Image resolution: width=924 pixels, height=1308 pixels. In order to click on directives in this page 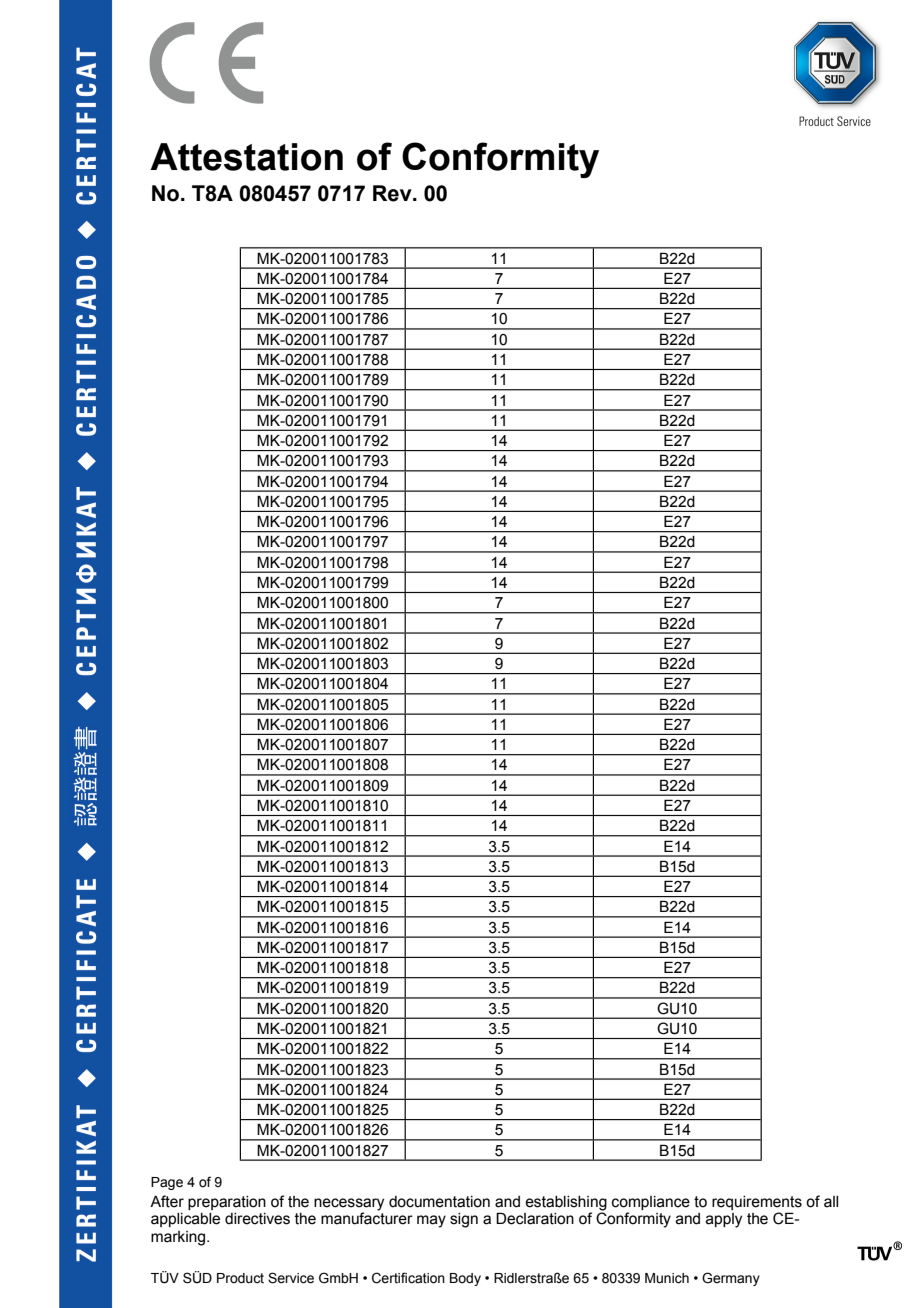, I will do `click(257, 1219)`.
